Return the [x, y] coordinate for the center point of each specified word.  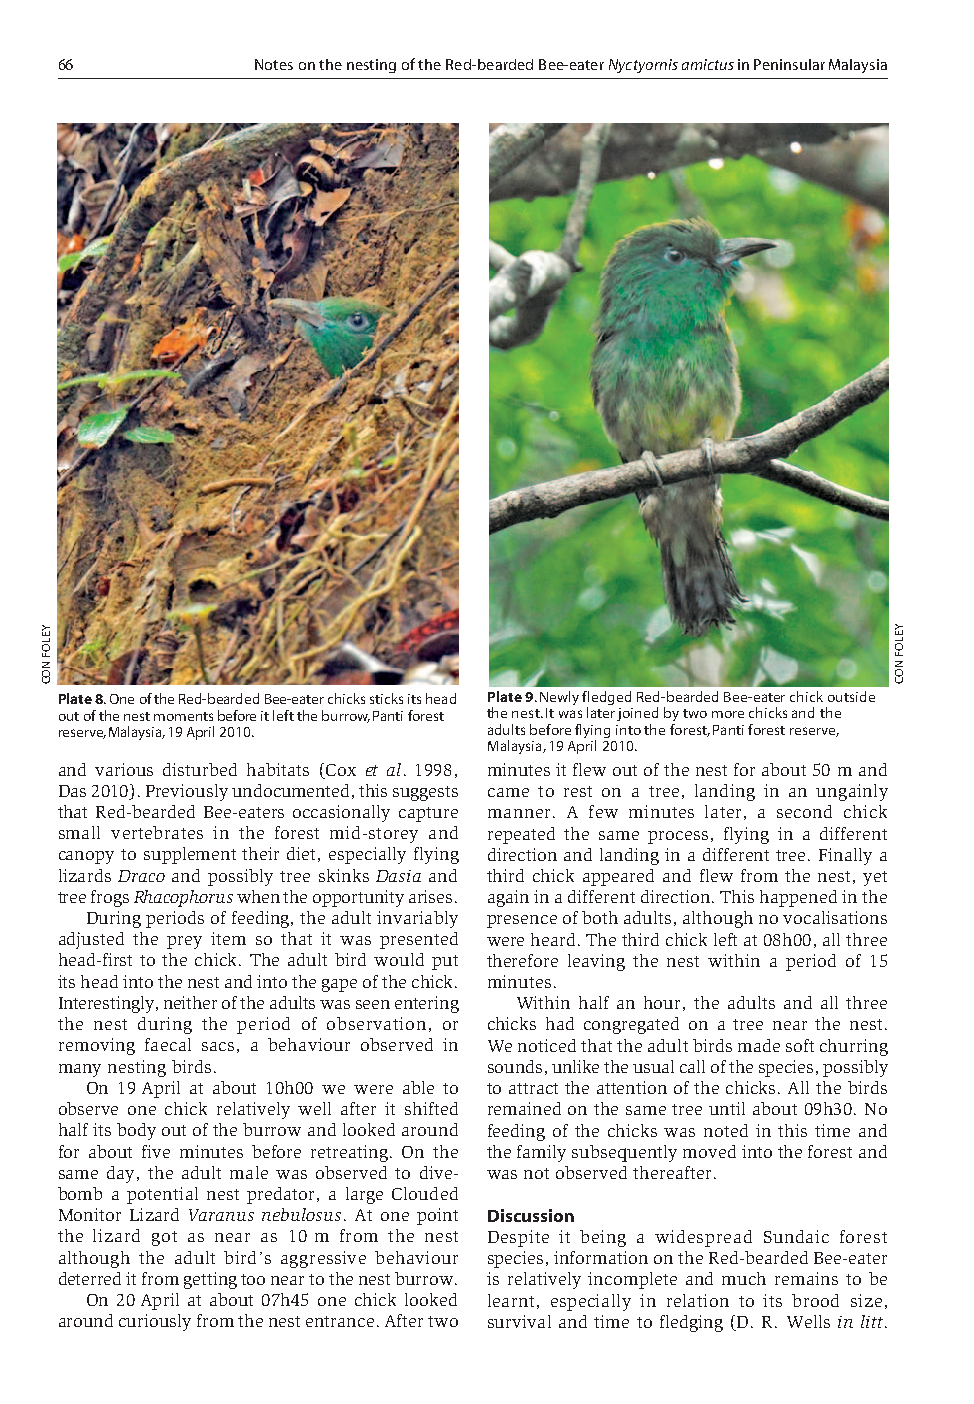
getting [210, 1280]
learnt [511, 1300]
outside [851, 696]
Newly [559, 698]
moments [183, 716]
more [728, 714]
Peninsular [789, 64]
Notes [274, 64]
